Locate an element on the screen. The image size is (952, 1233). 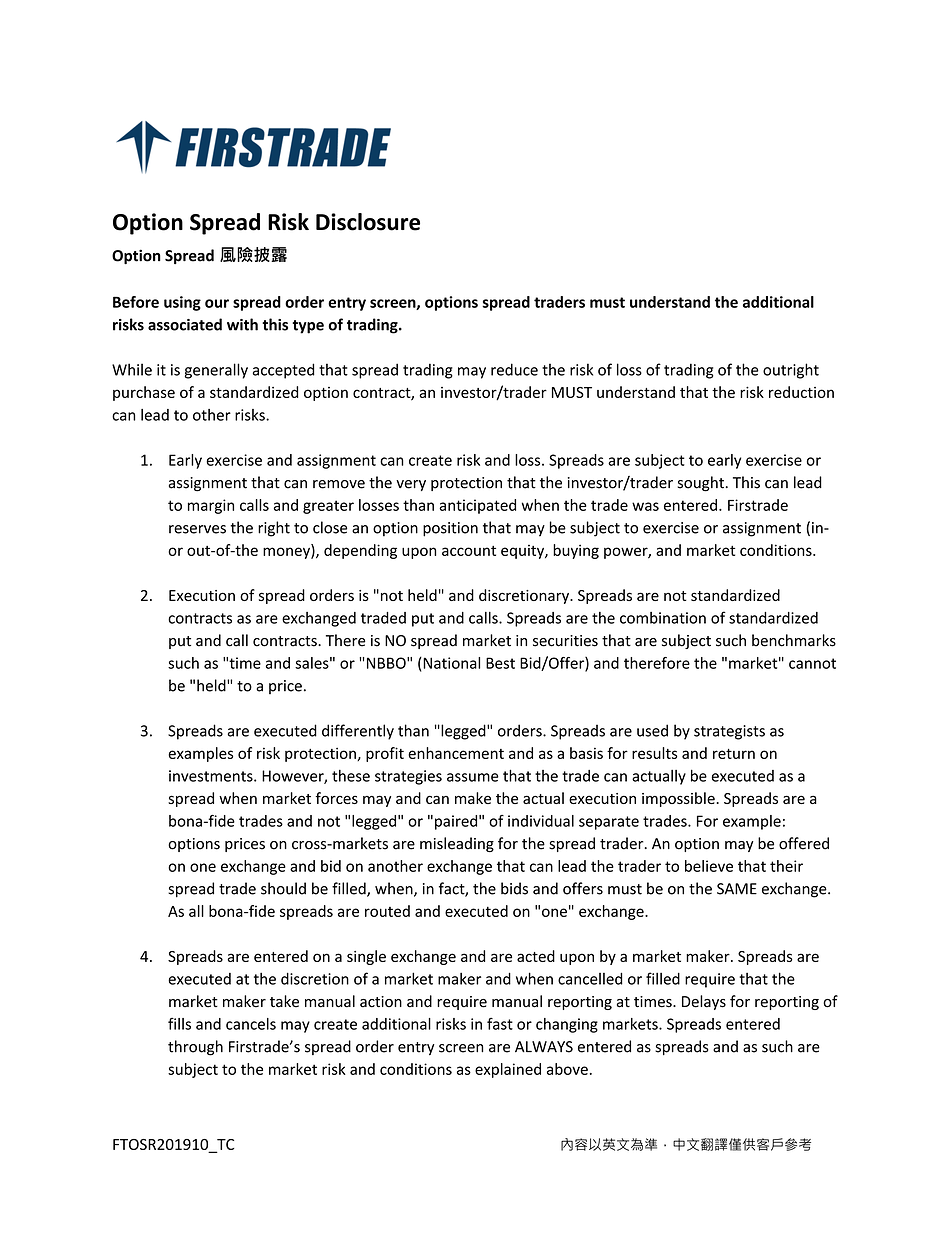
believe is located at coordinates (709, 866).
